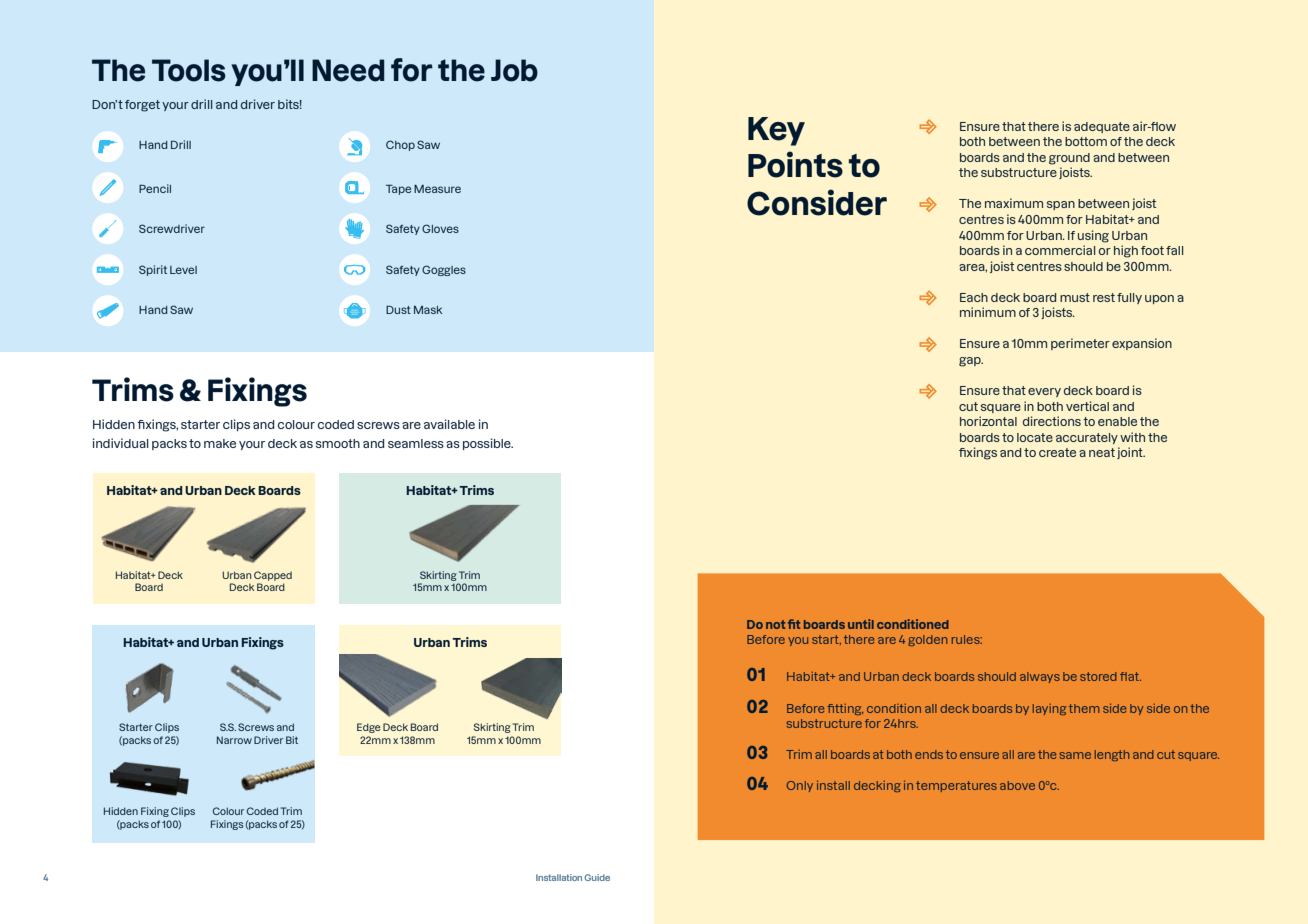 This document has width=1308, height=924. What do you see at coordinates (273, 576) in the document?
I see `Capped` at bounding box center [273, 576].
